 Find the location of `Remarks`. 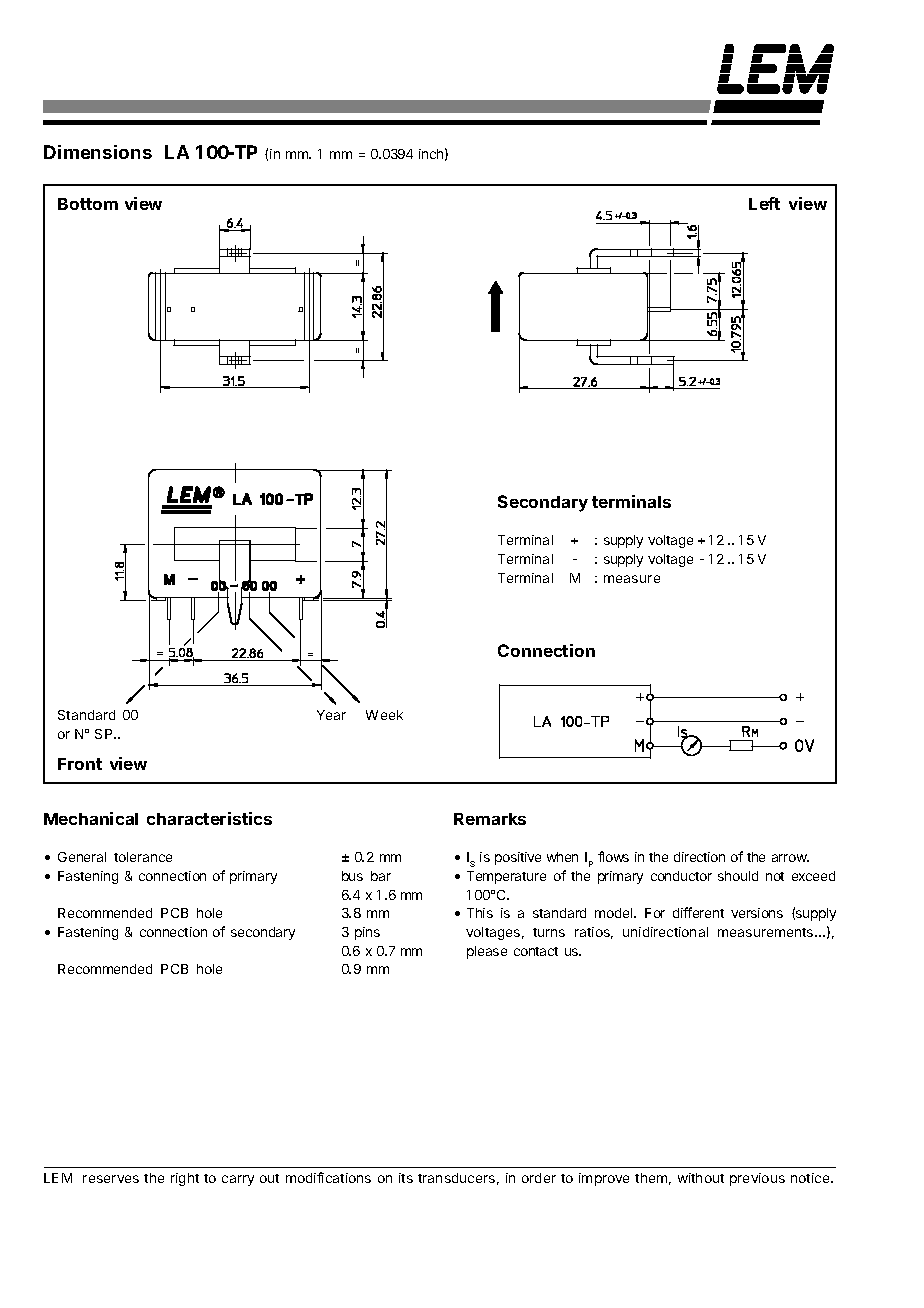

Remarks is located at coordinates (490, 819).
